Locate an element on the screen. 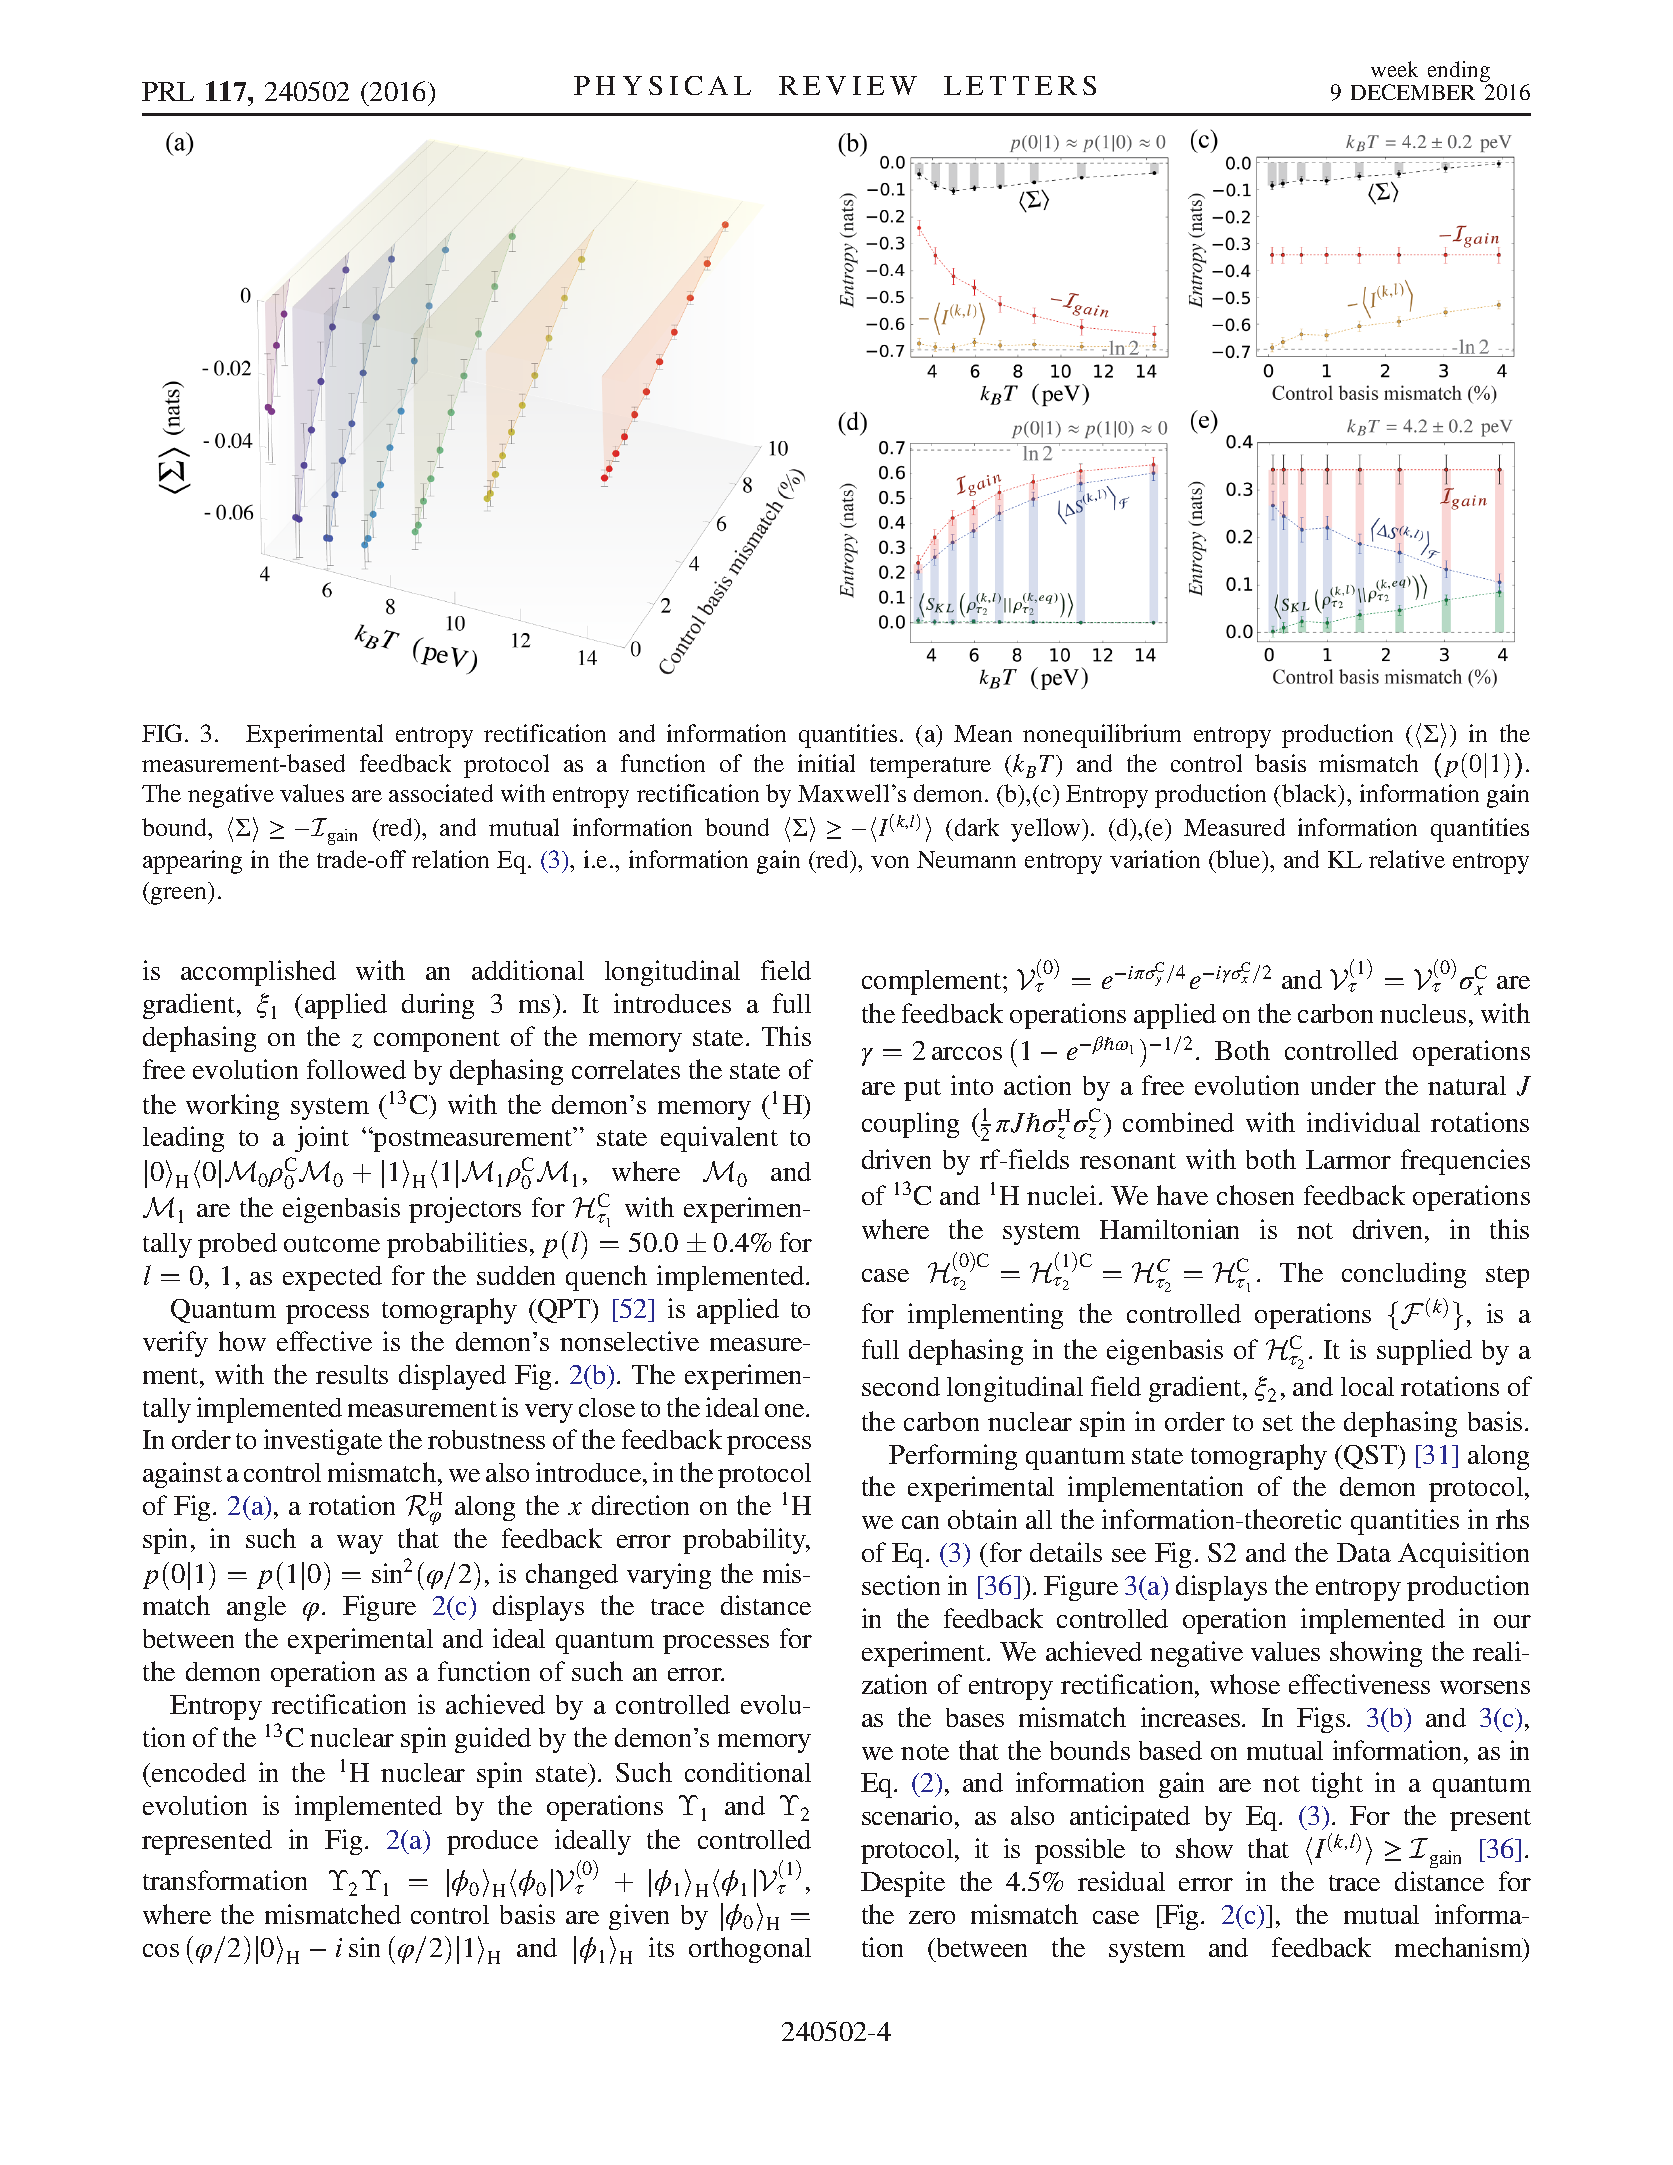  individual is located at coordinates (1363, 1122).
